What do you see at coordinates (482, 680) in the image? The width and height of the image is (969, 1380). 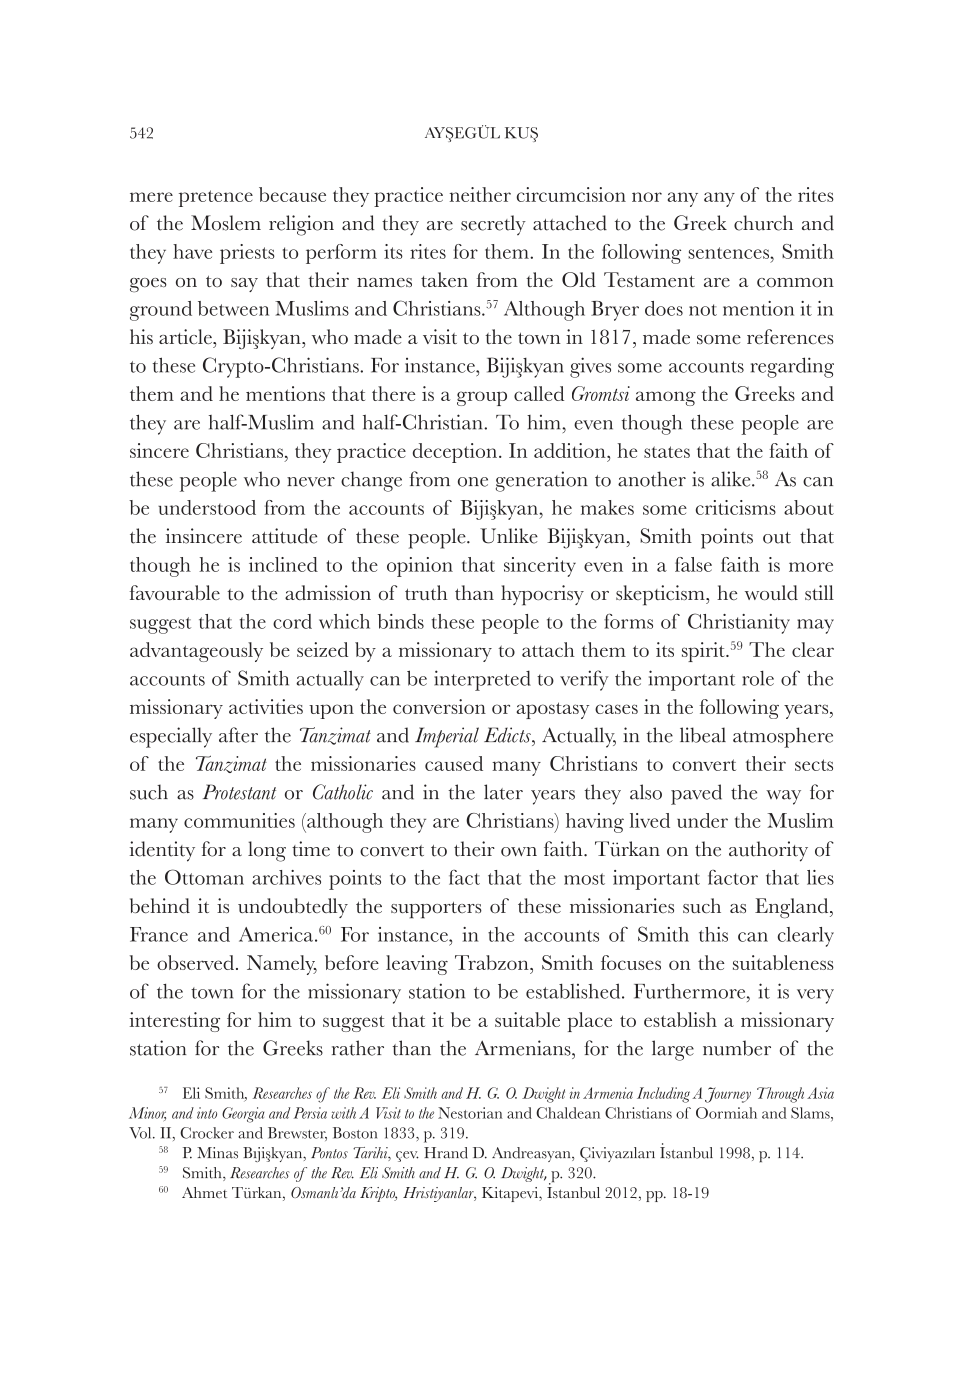 I see `interpreted` at bounding box center [482, 680].
